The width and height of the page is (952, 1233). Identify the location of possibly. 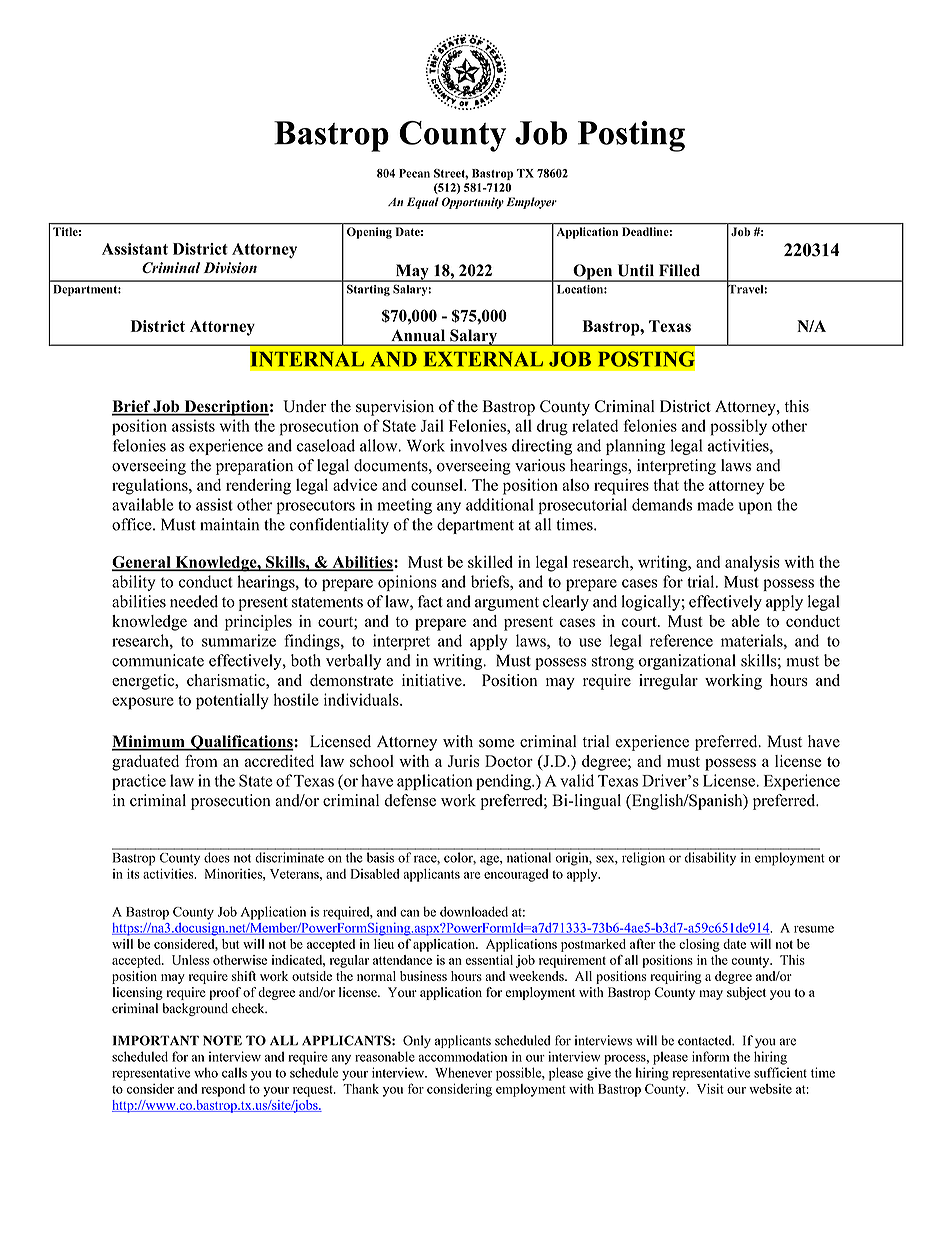
(738, 427).
